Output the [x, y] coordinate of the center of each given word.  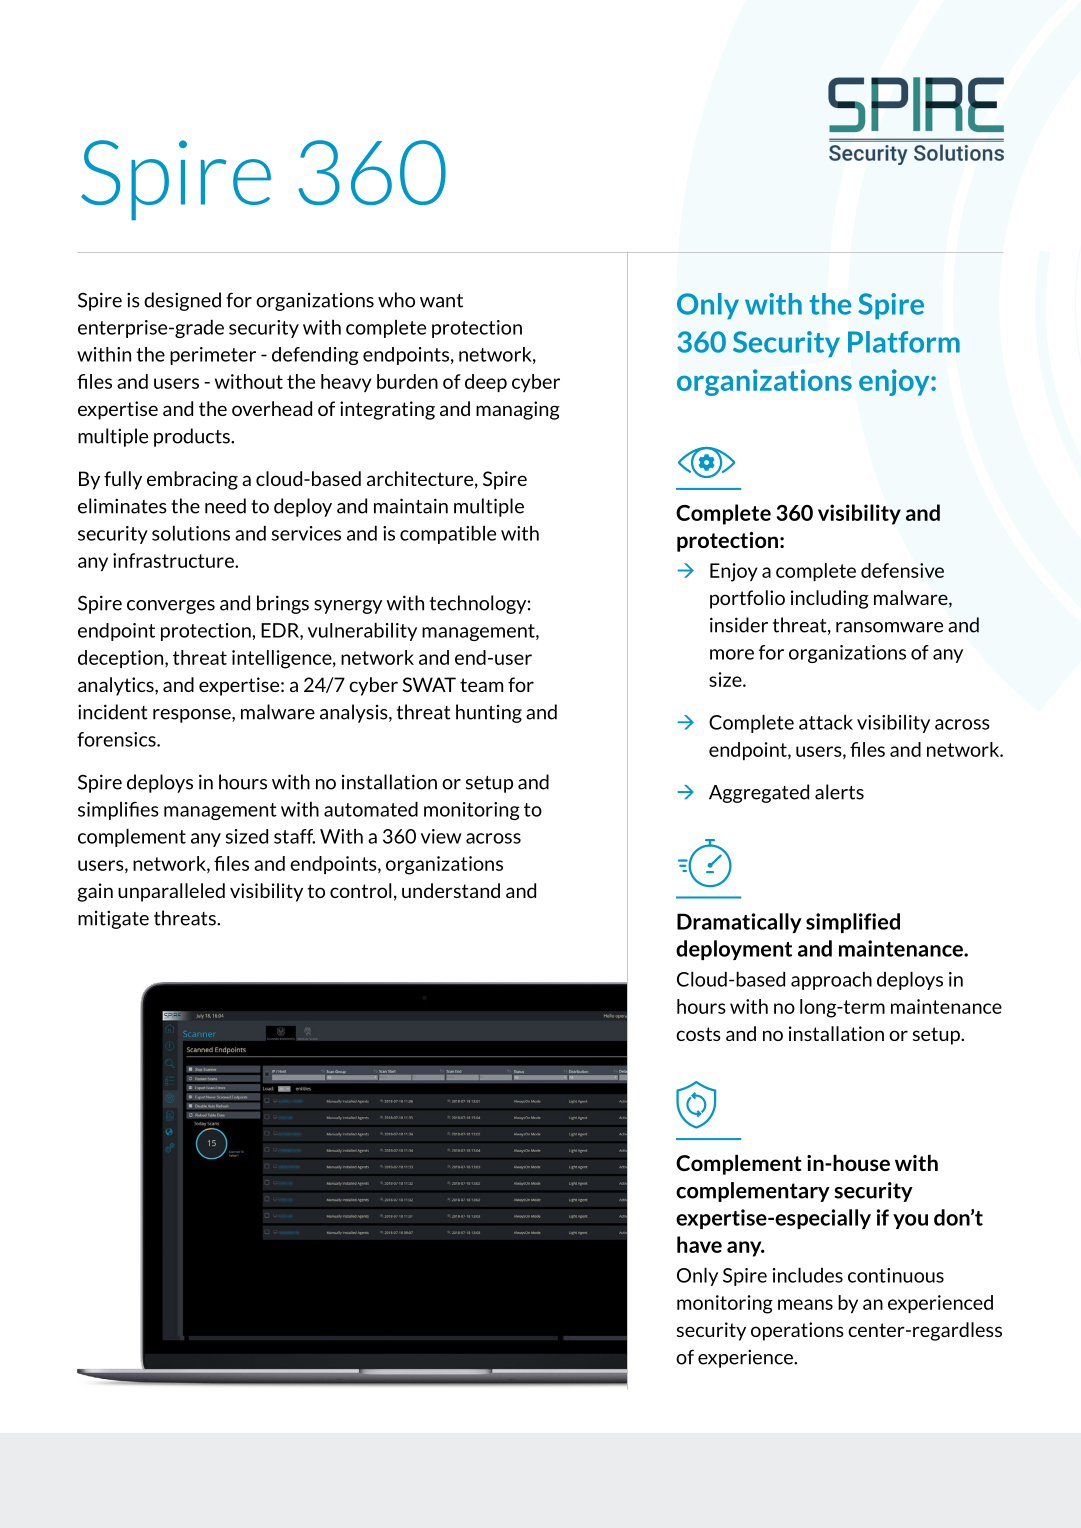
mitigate [113, 919]
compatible [448, 534]
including [830, 599]
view [441, 836]
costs [698, 1034]
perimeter [213, 356]
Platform [904, 342]
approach [831, 980]
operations [797, 1331]
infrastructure [174, 560]
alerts [839, 792]
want [441, 301]
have [699, 1244]
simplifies [118, 811]
